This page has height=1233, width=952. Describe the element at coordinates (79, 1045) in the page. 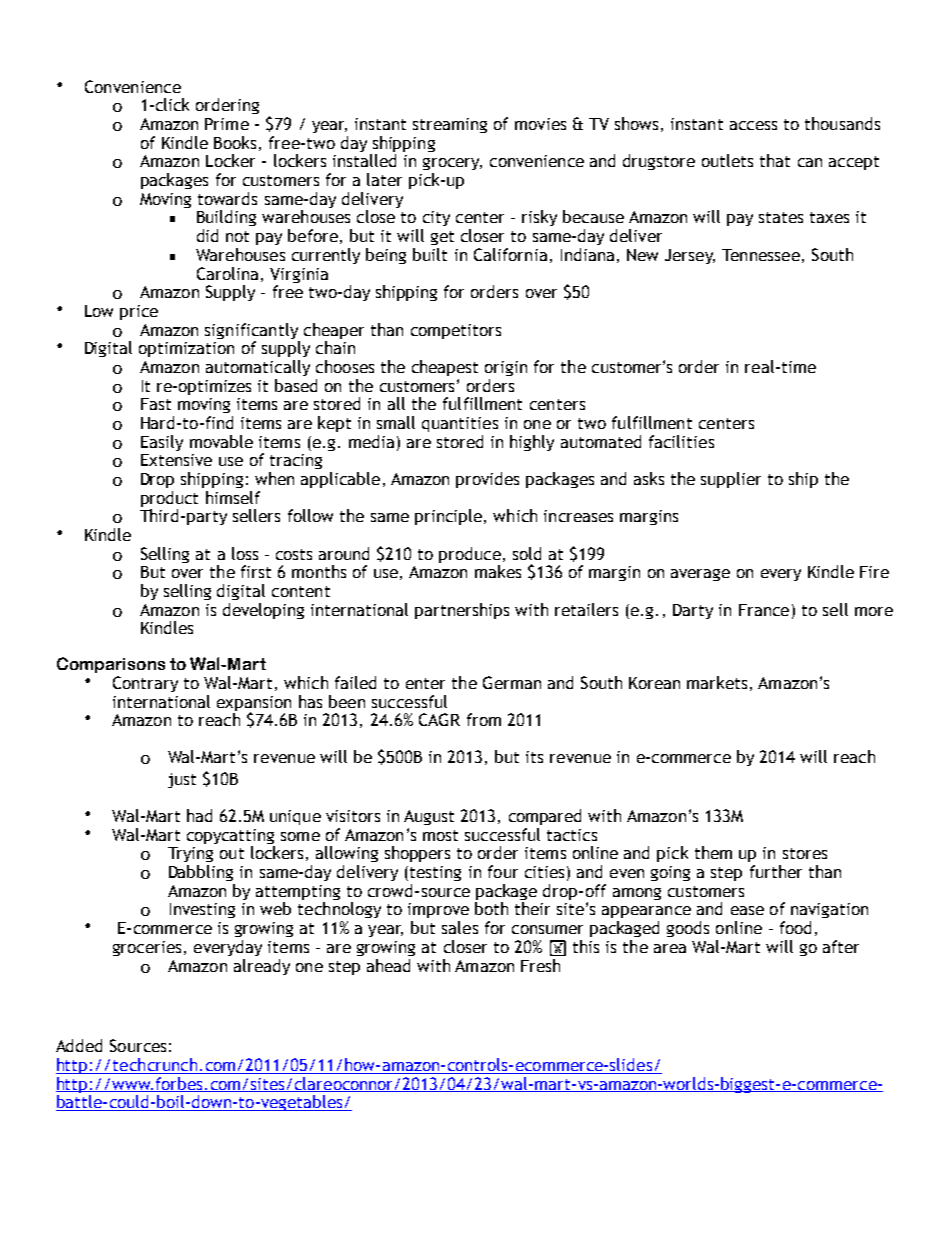

I see `Added` at that location.
